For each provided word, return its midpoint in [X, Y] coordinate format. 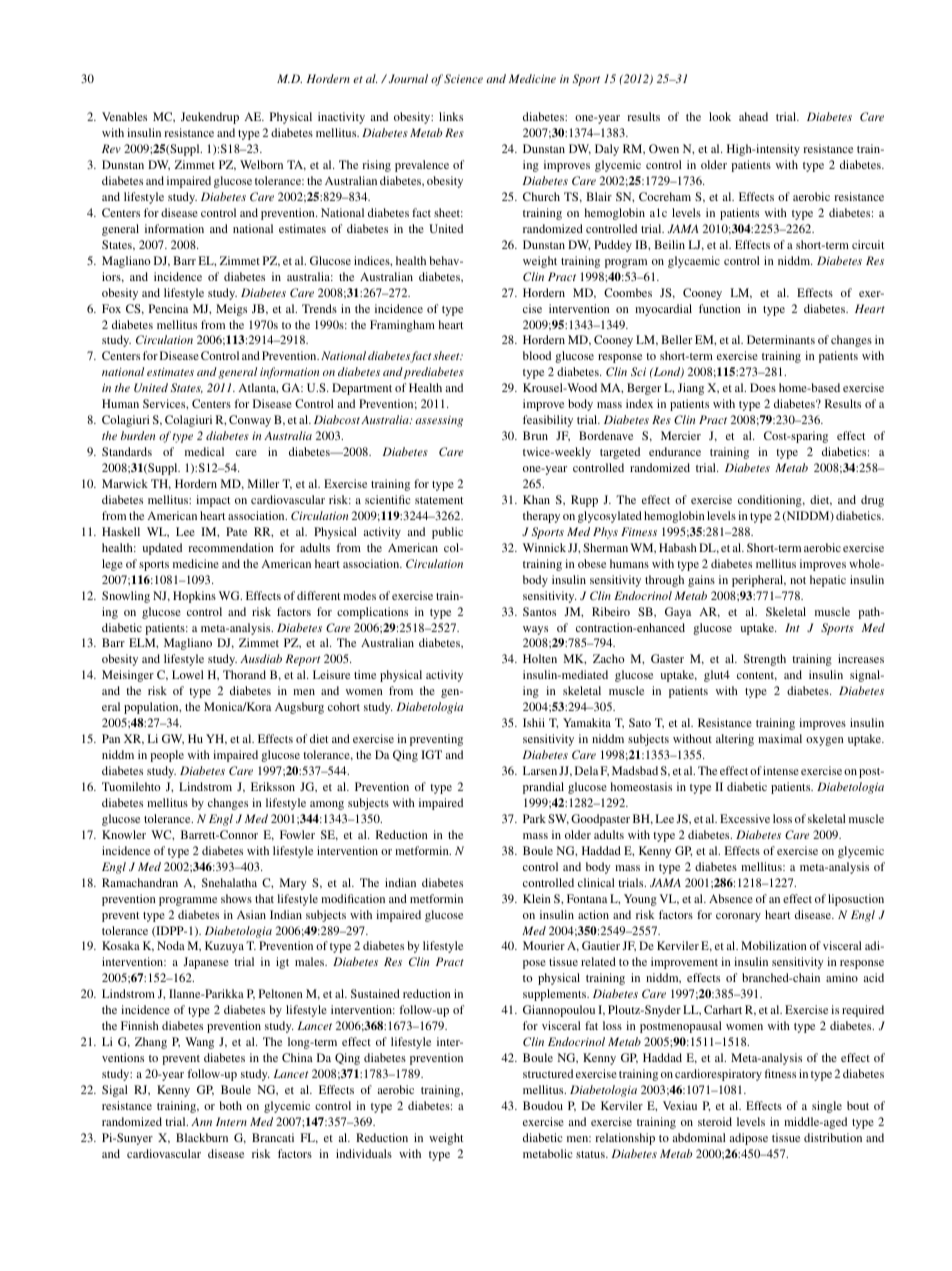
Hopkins [194, 597]
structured [548, 1073]
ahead [753, 116]
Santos [539, 611]
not [798, 580]
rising [376, 166]
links [451, 116]
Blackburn [202, 1137]
